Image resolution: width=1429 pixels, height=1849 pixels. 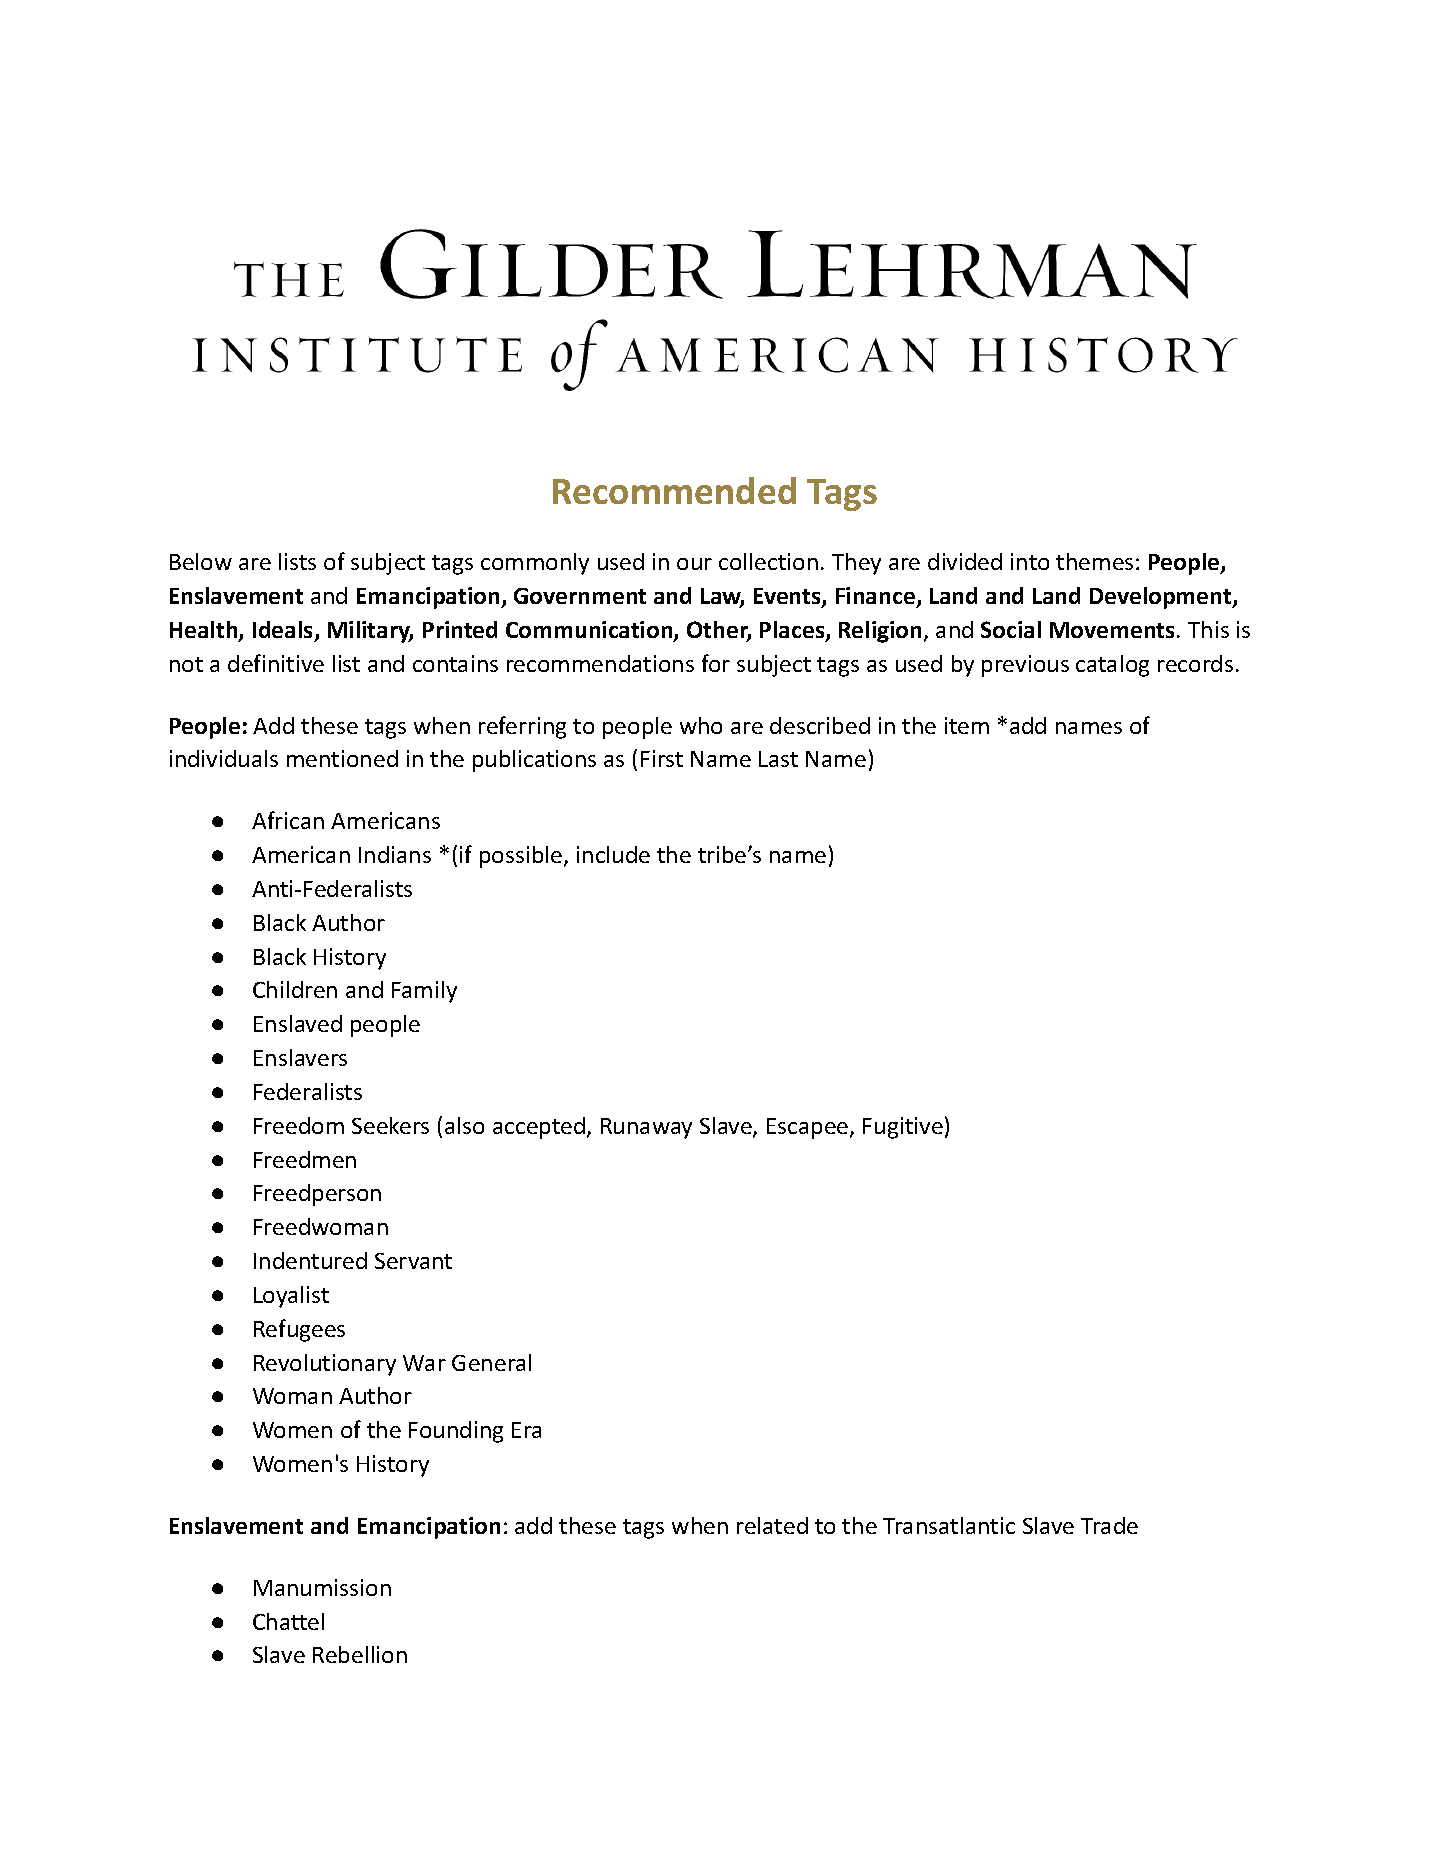 What do you see at coordinates (288, 1621) in the screenshot?
I see `Chattel` at bounding box center [288, 1621].
